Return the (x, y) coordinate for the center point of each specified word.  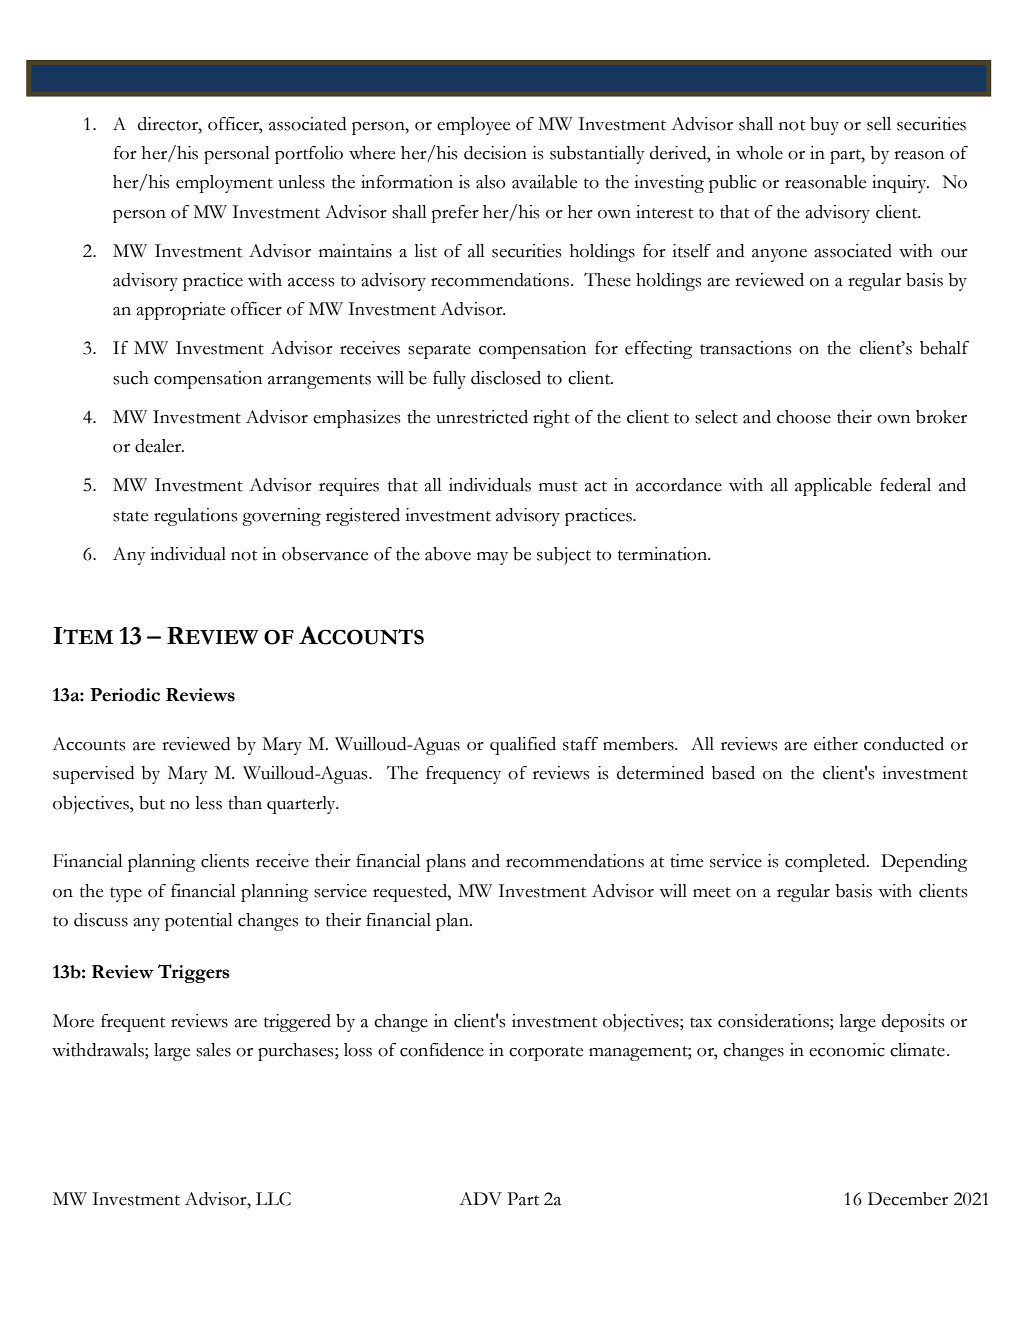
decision (495, 153)
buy (824, 126)
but (152, 803)
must (558, 486)
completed (826, 863)
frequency (463, 775)
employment (224, 184)
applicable (833, 487)
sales (213, 1050)
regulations (195, 517)
